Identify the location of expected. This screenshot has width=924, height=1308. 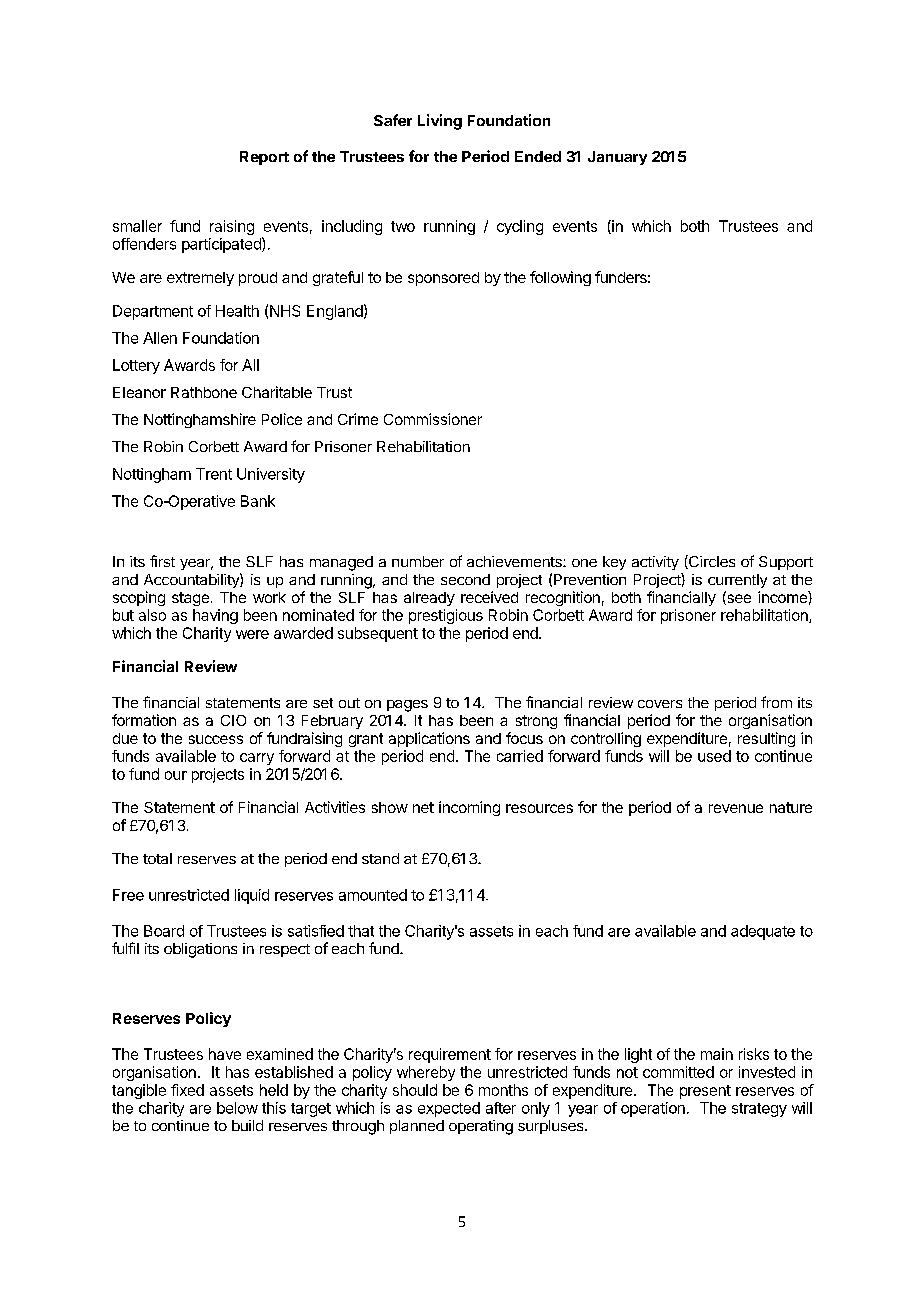
(449, 1109).
